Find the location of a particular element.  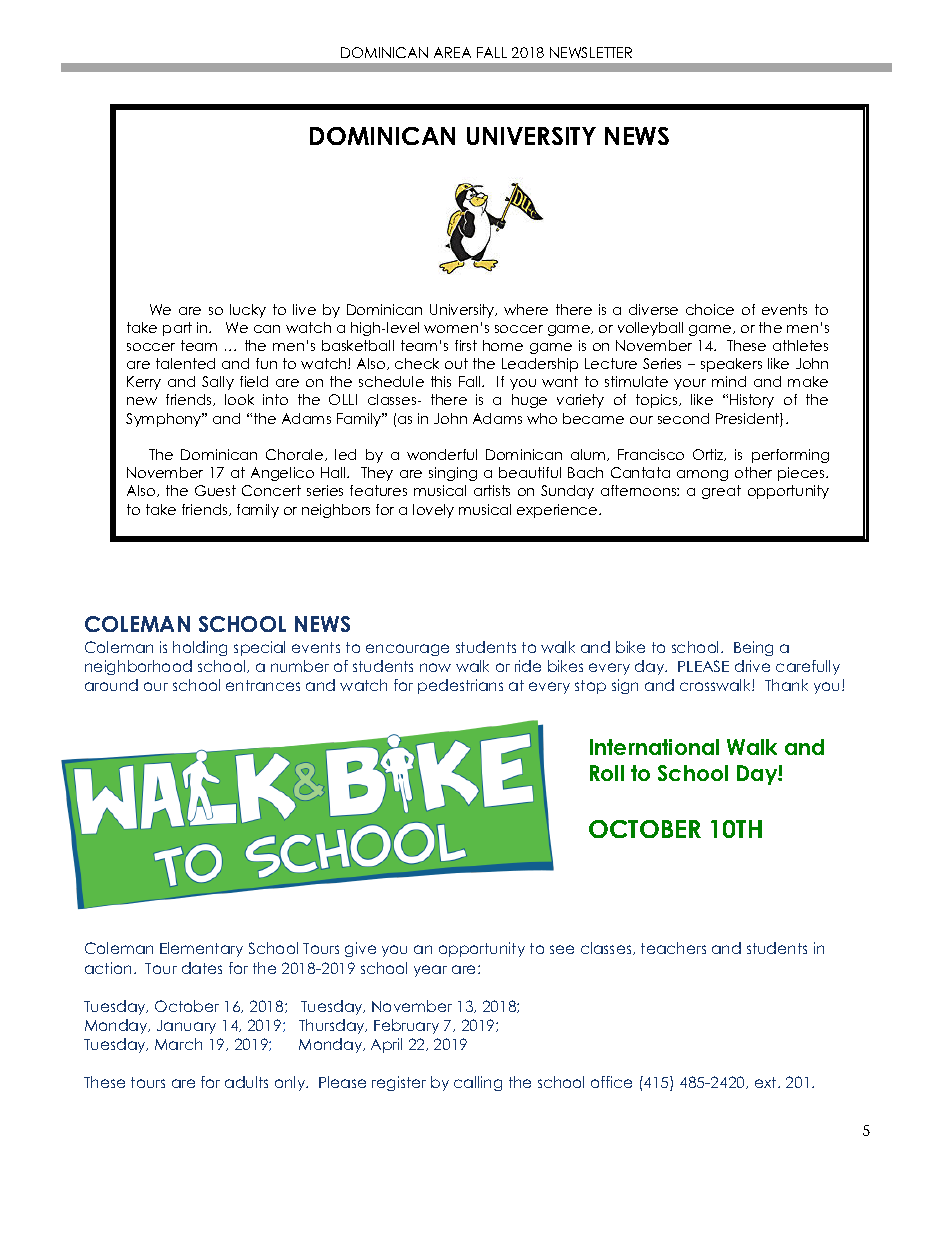

pedestrians is located at coordinates (460, 686).
